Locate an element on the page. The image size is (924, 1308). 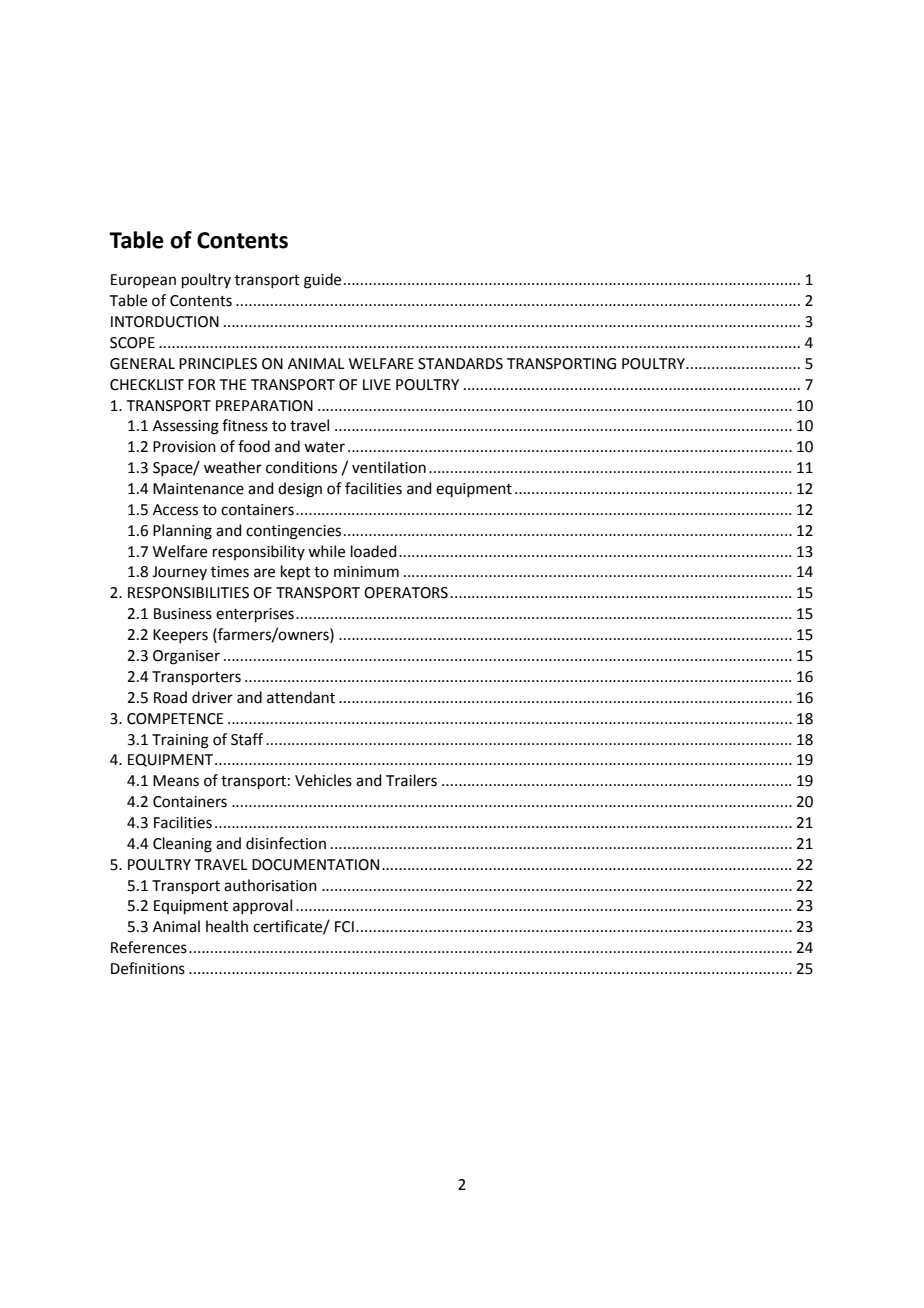
Vehicles is located at coordinates (323, 780).
